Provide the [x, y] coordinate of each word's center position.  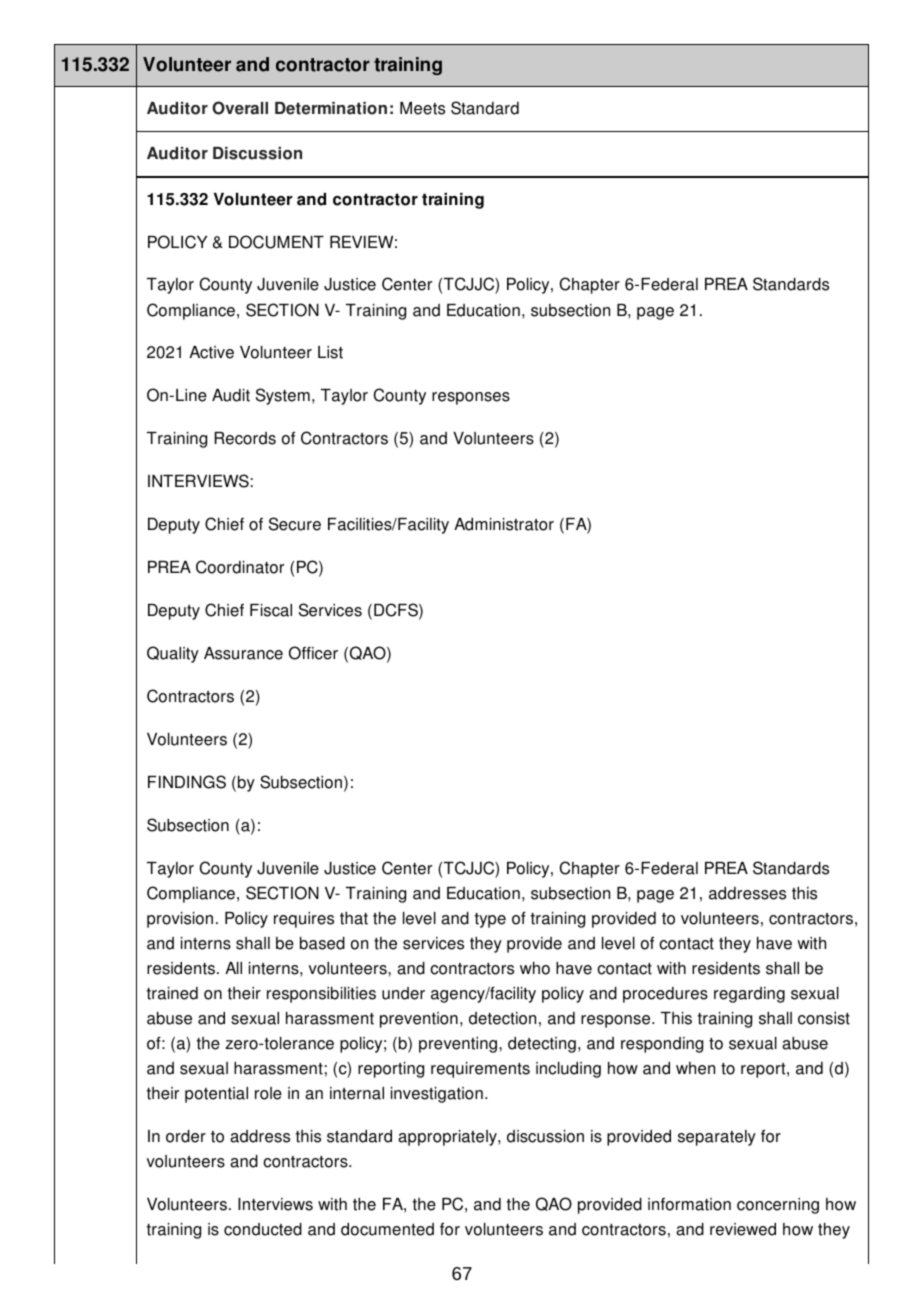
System [283, 396]
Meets [422, 108]
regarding [749, 995]
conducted [263, 1229]
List [330, 352]
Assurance [243, 653]
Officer [313, 653]
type [490, 920]
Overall [240, 108]
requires [304, 920]
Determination [331, 108]
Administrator [504, 524]
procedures [665, 995]
